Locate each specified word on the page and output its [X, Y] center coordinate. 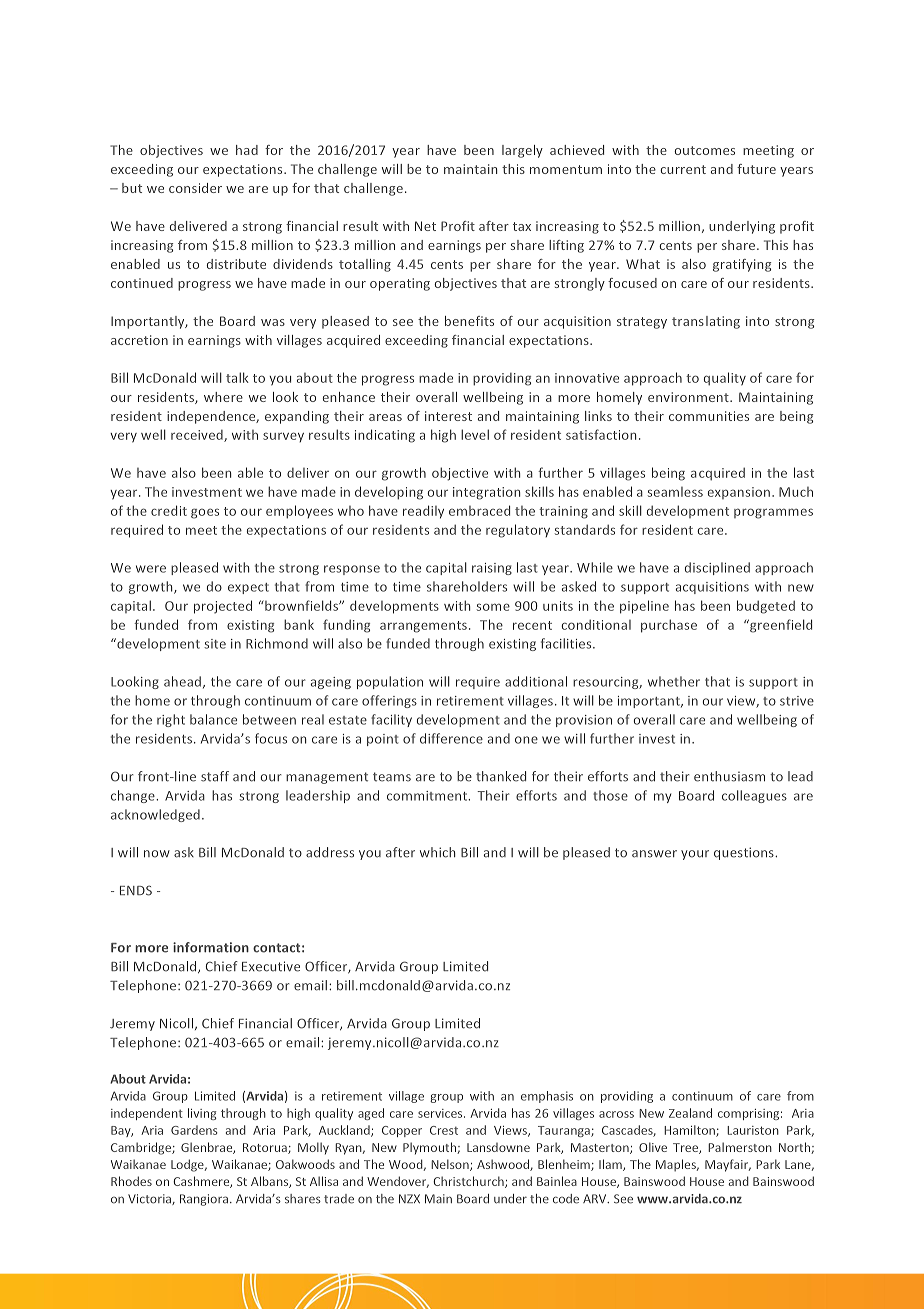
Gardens [194, 1130]
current [683, 169]
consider [195, 188]
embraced [479, 510]
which [438, 852]
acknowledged [155, 815]
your [695, 855]
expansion [739, 493]
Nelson [451, 1165]
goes [205, 513]
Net [425, 226]
